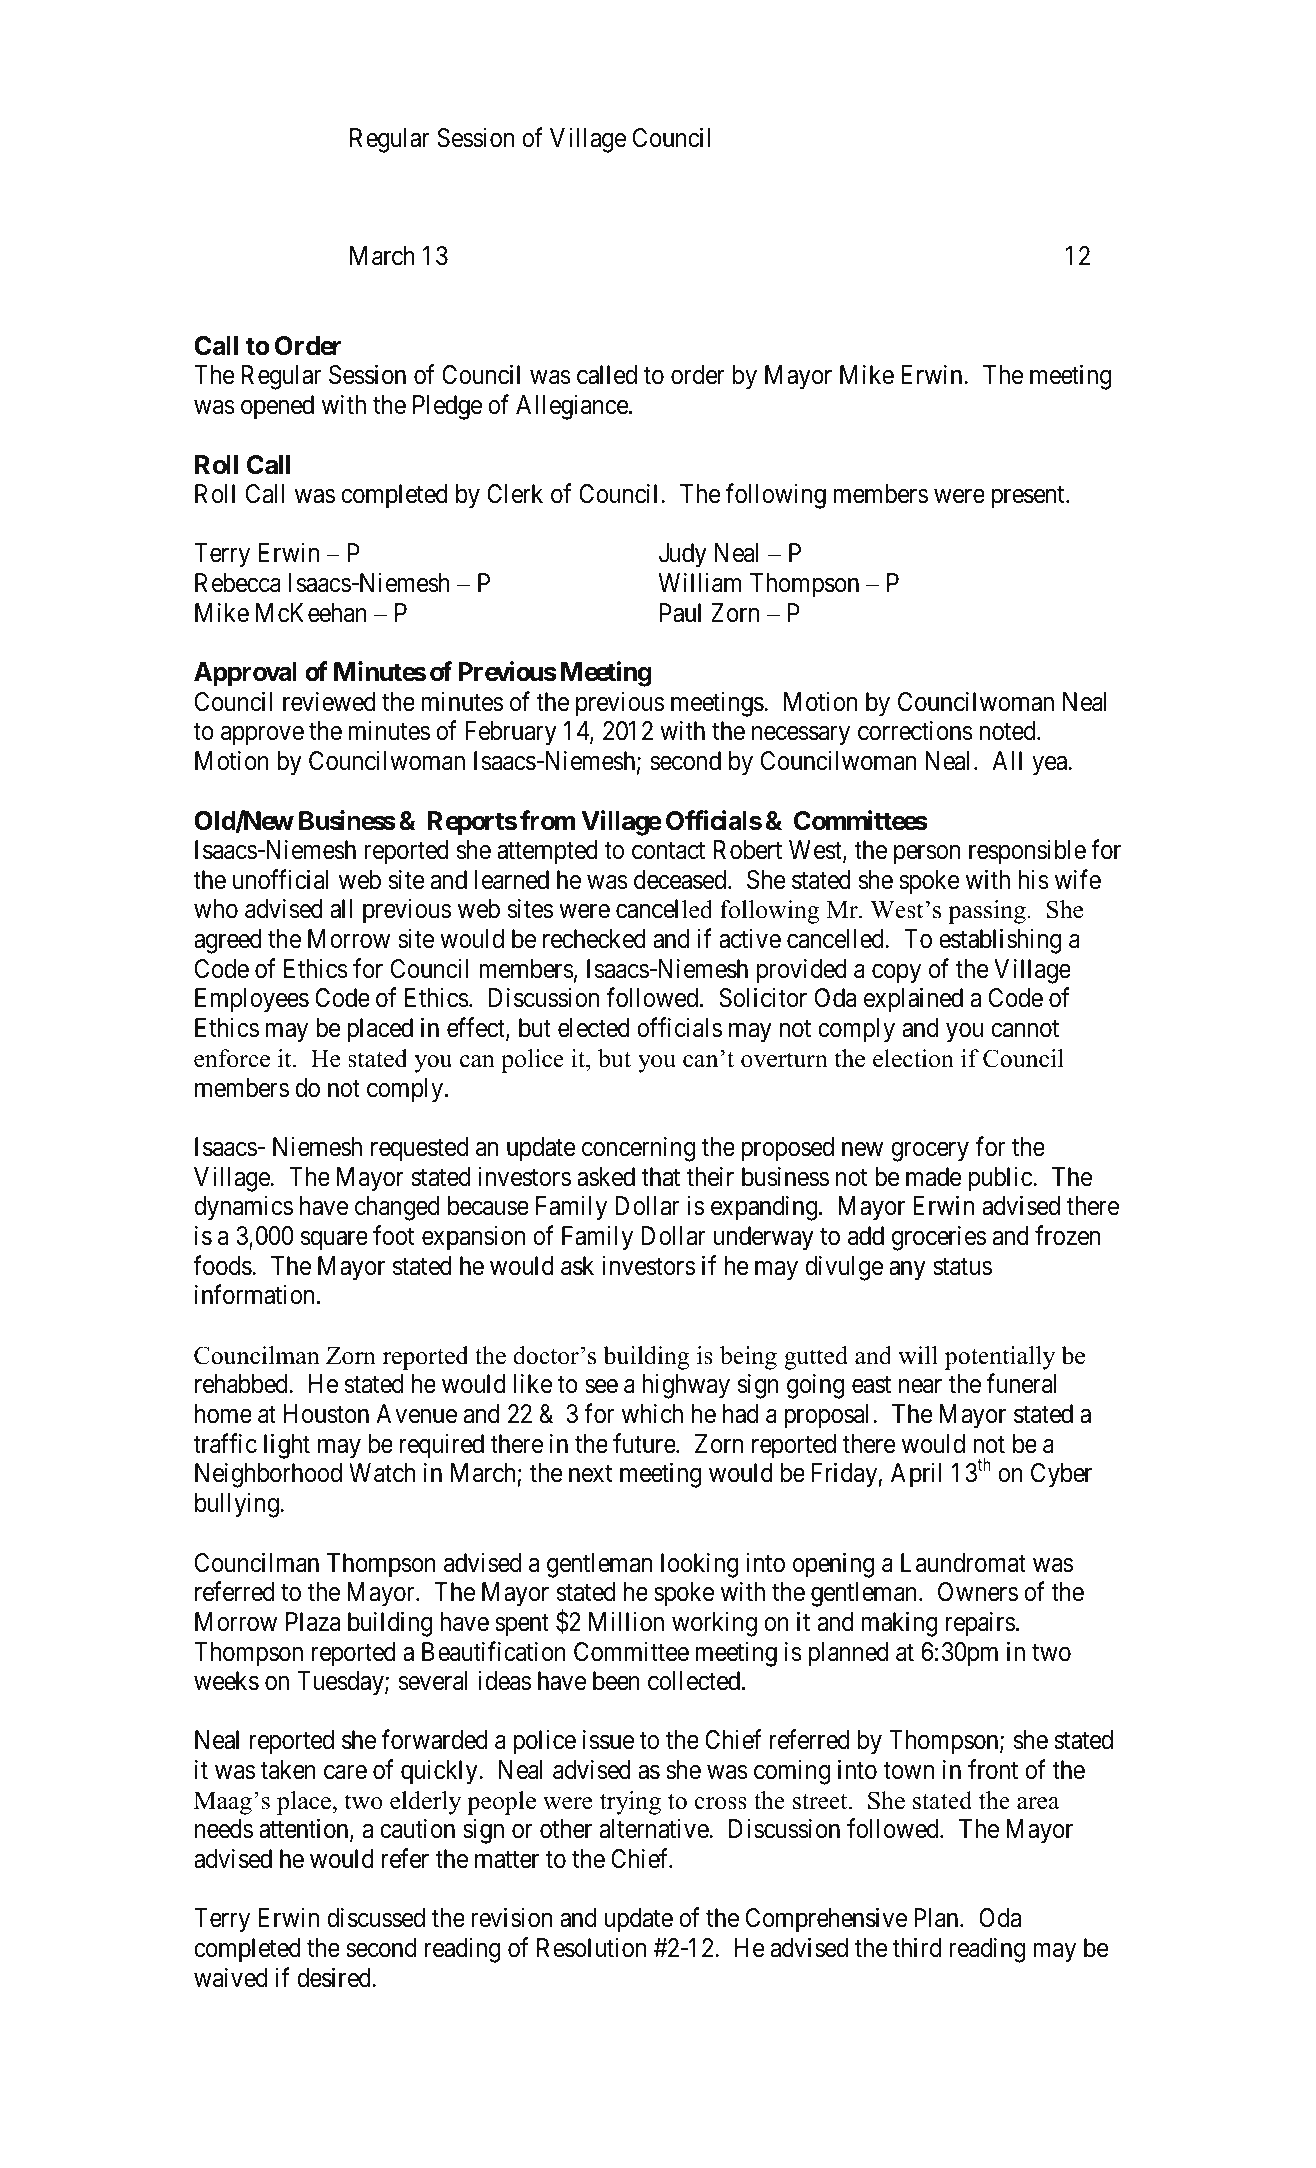  Describe the element at coordinates (572, 407) in the screenshot. I see `Allegiance` at that location.
